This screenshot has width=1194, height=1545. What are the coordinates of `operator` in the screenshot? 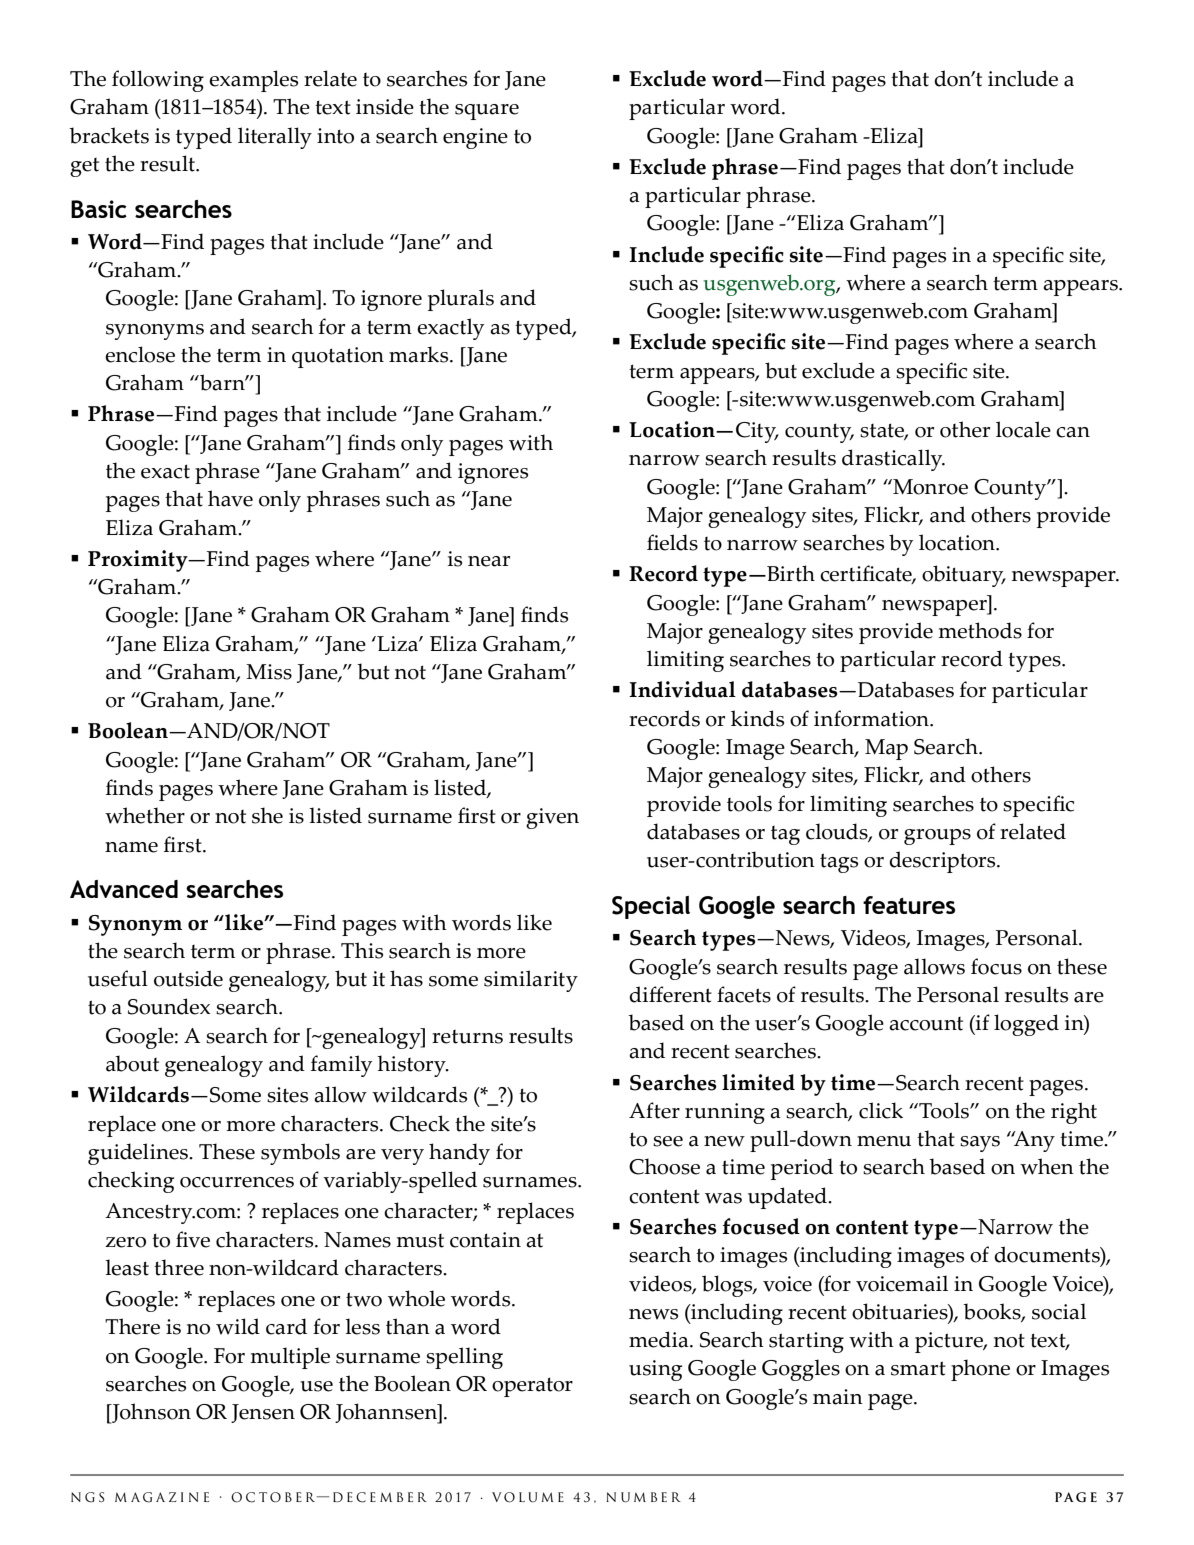 It's located at (532, 1387).
